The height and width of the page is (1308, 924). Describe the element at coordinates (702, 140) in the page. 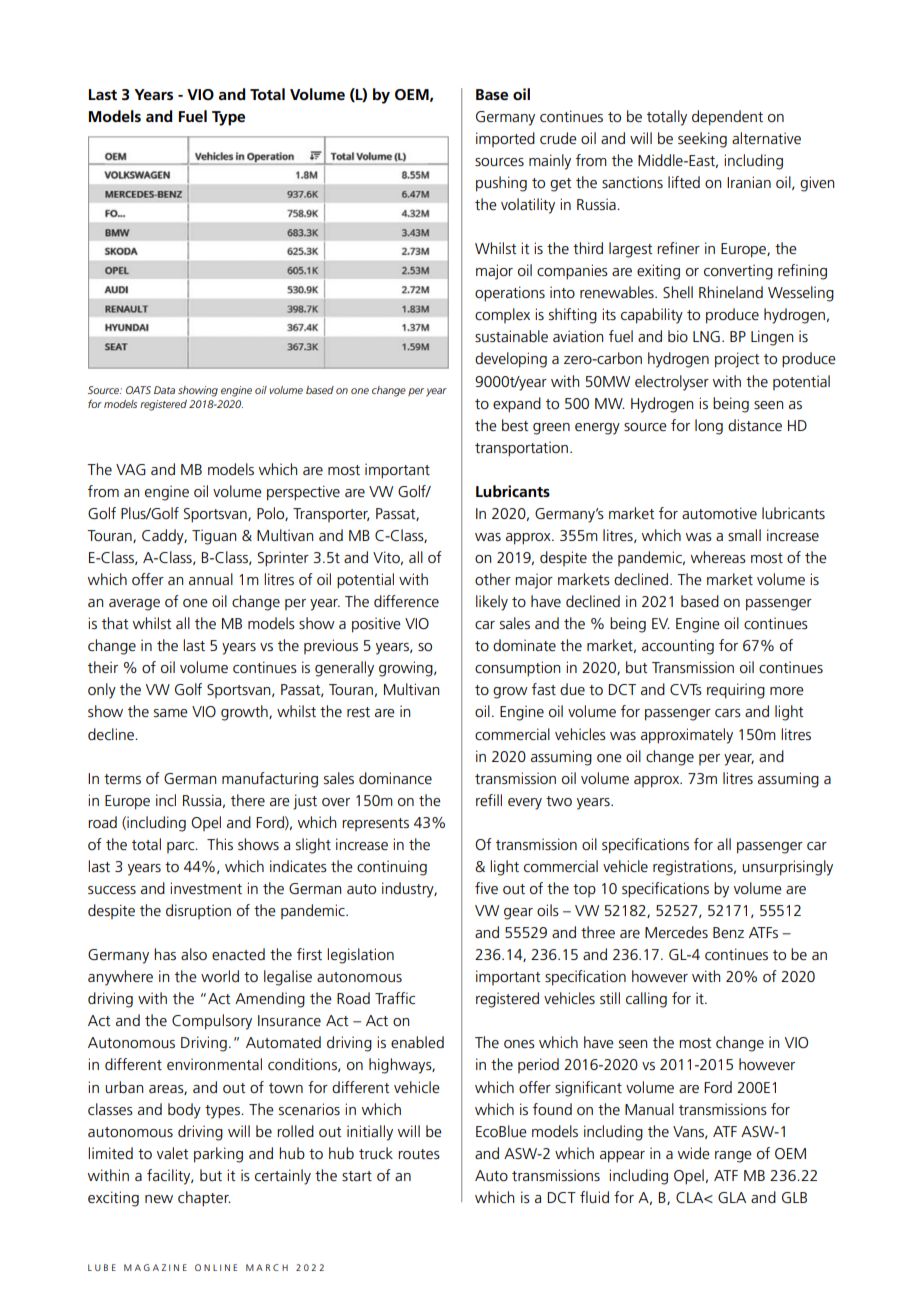

I see `seeking` at that location.
